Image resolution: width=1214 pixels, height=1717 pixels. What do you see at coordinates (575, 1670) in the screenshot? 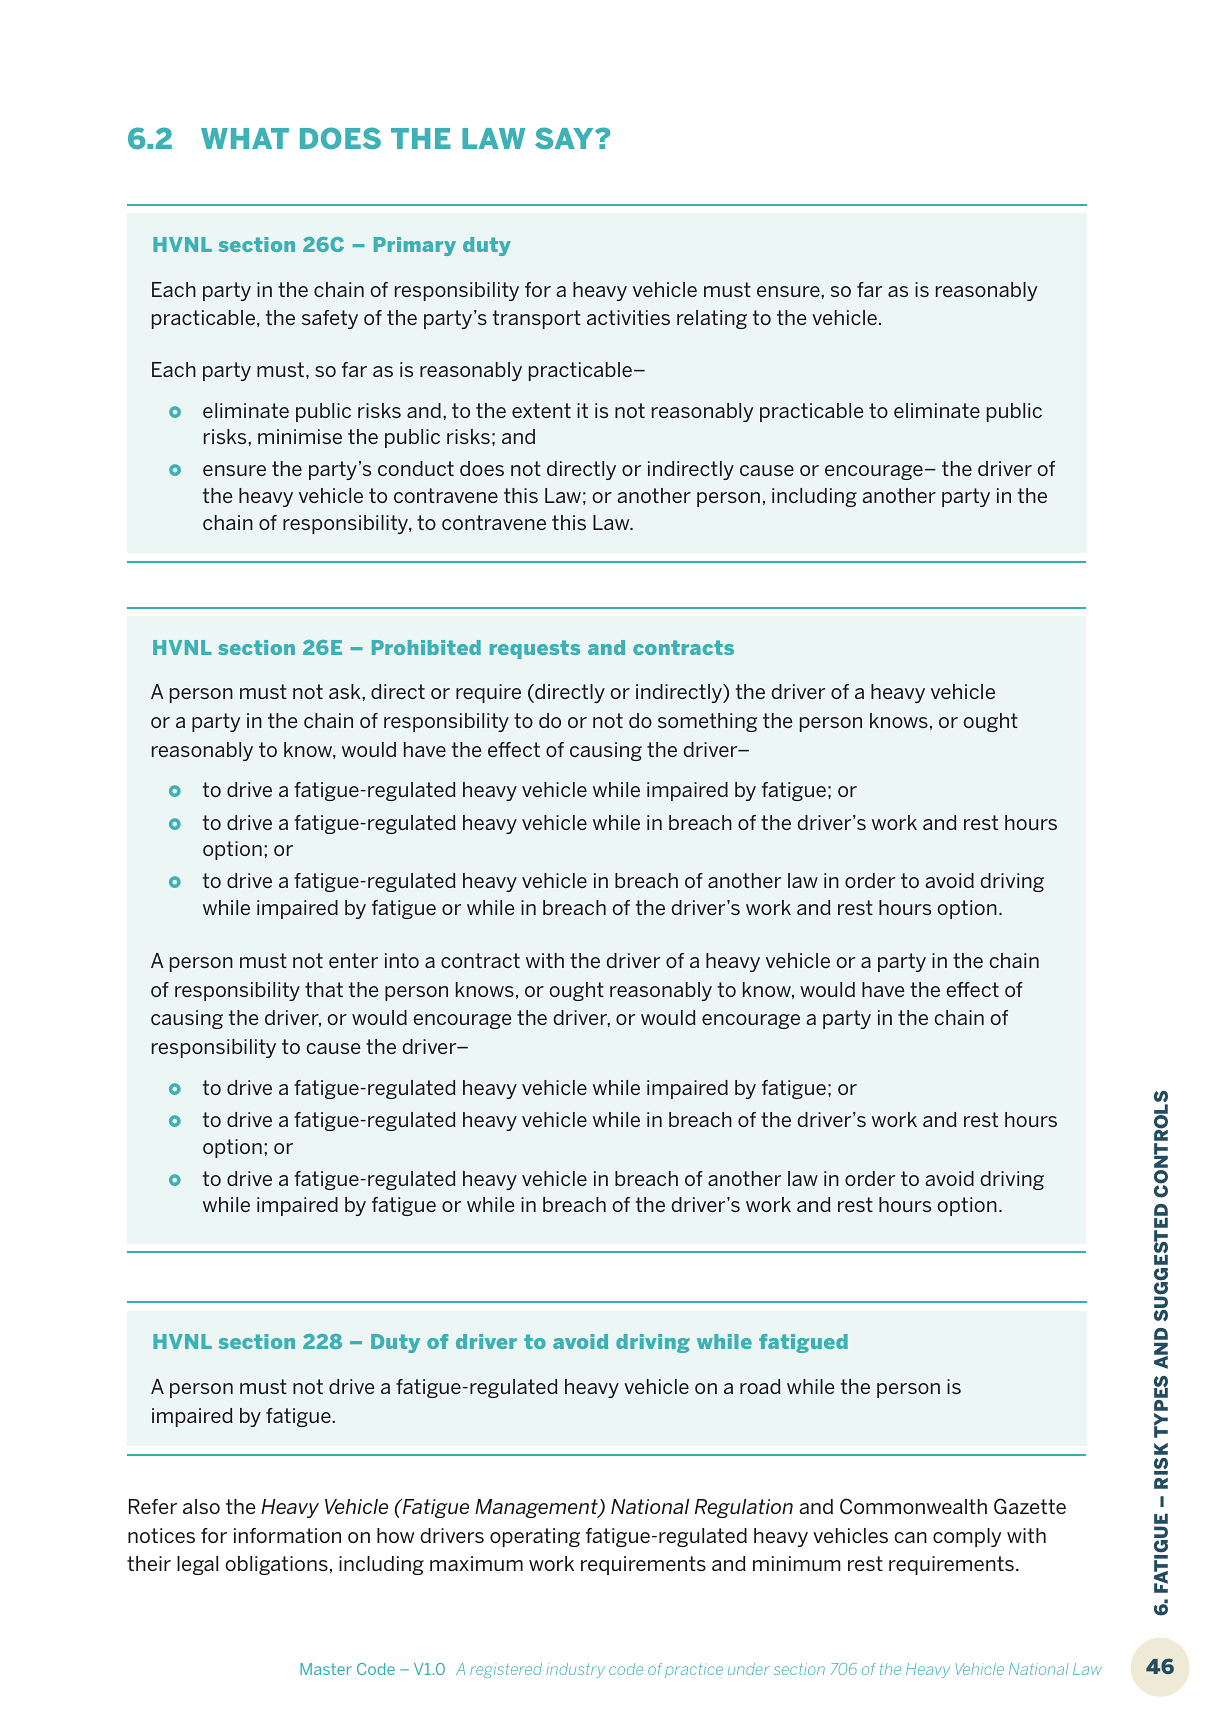
I see `industry` at bounding box center [575, 1670].
